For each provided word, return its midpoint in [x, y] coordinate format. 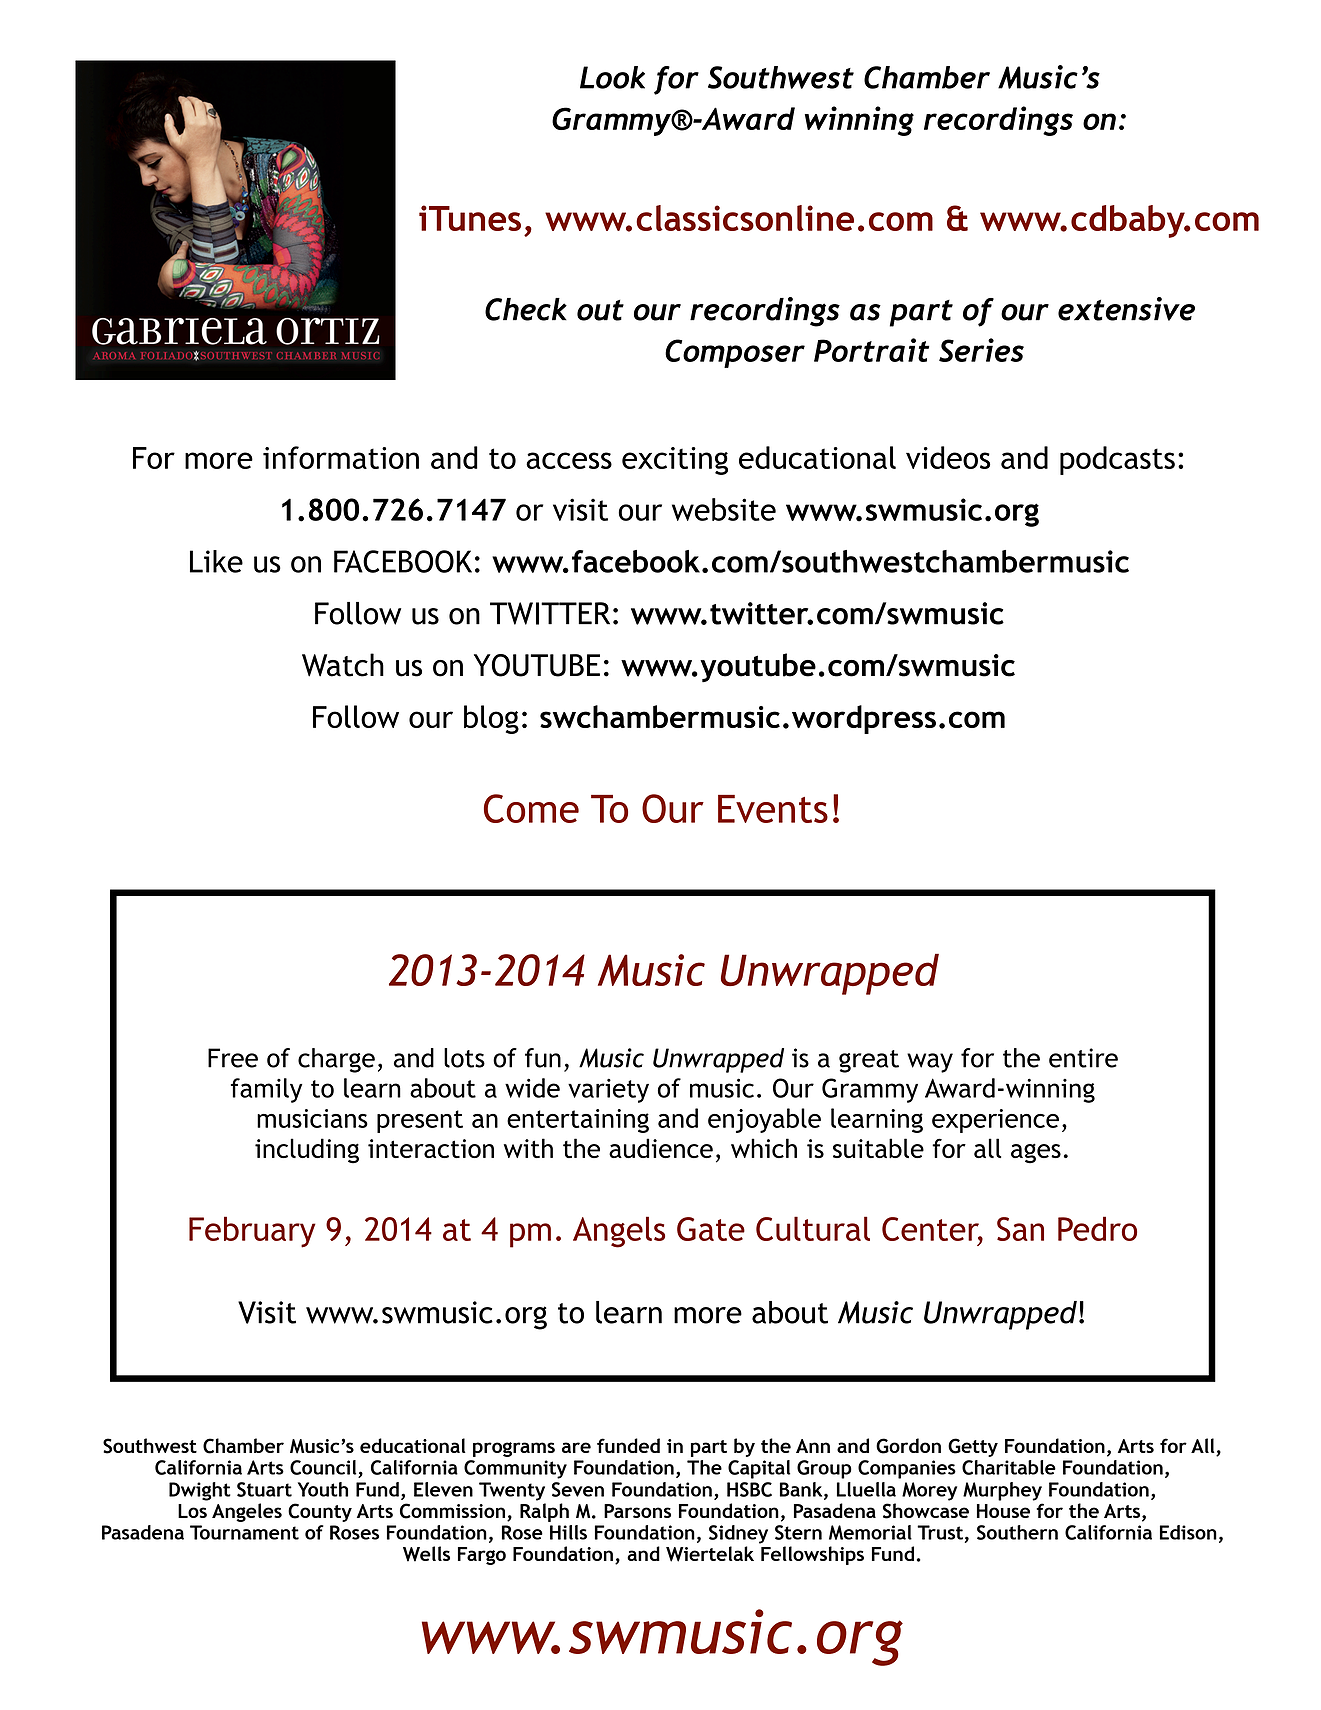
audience [661, 1148]
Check [526, 309]
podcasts [1117, 460]
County [320, 1512]
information [341, 457]
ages [1036, 1153]
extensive [1126, 309]
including [307, 1151]
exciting [675, 461]
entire [1083, 1058]
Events [773, 809]
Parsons [637, 1511]
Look [612, 77]
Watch [343, 665]
